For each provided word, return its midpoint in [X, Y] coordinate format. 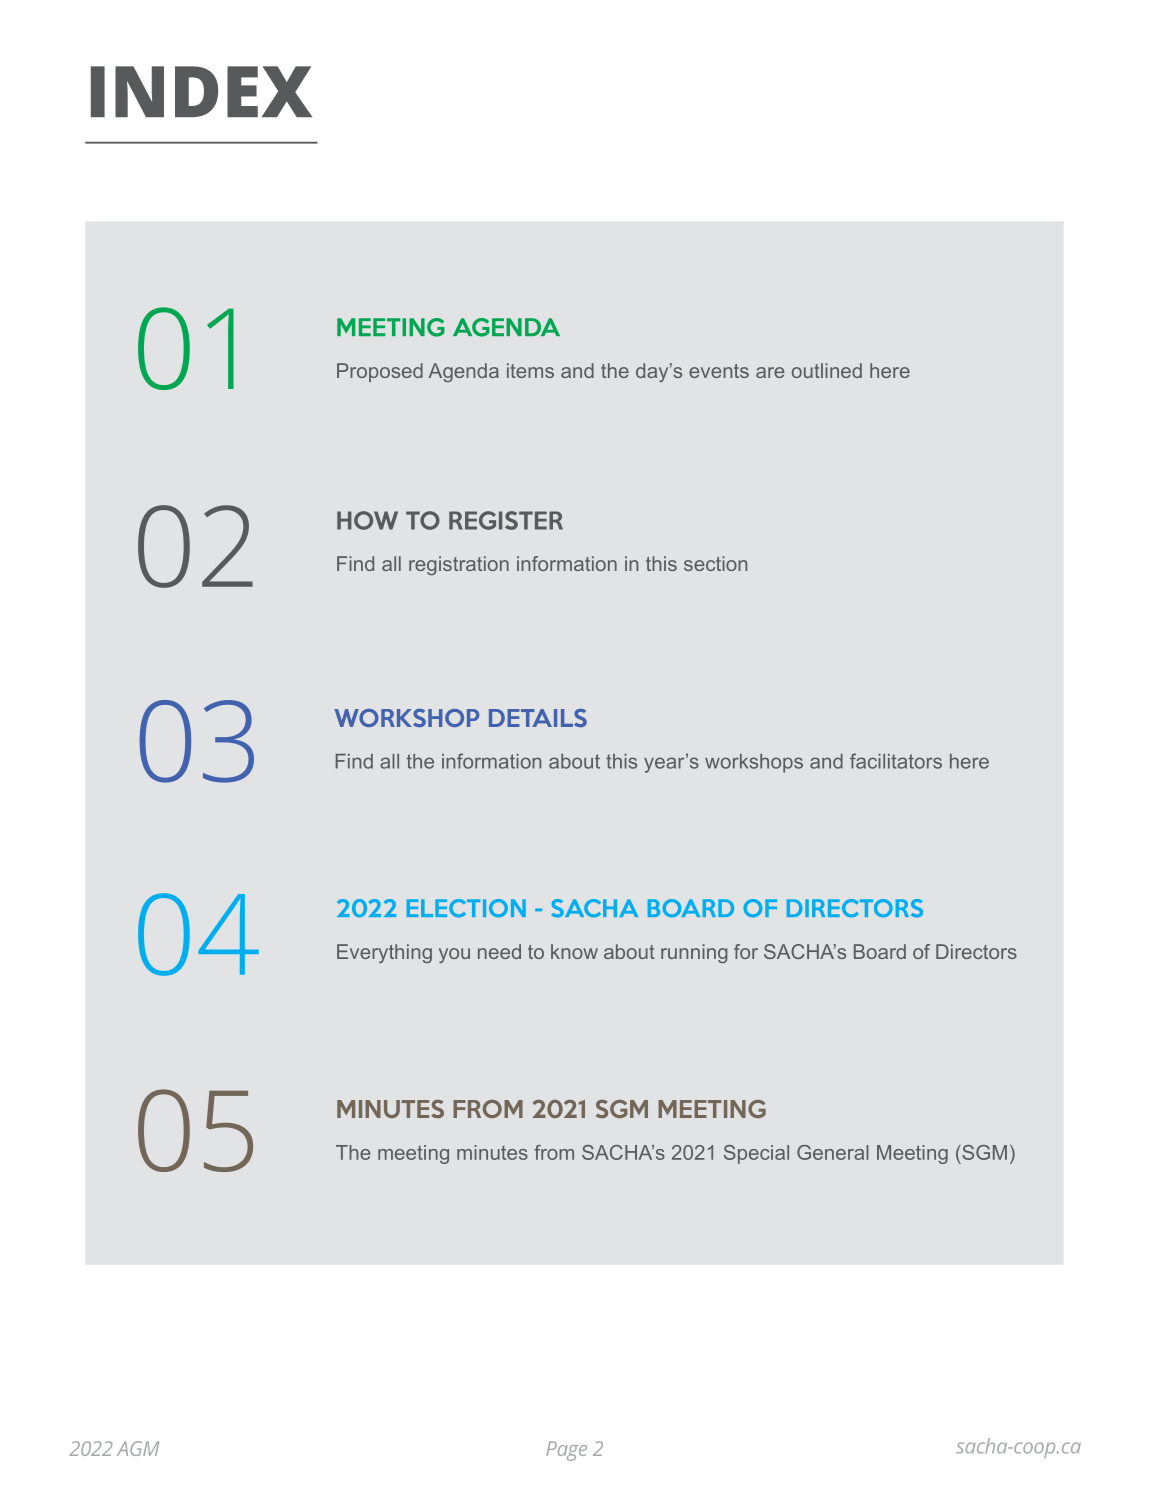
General [833, 1152]
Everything [384, 953]
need [499, 951]
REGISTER [506, 520]
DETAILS [538, 718]
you [454, 955]
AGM [138, 1448]
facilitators [896, 761]
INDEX [201, 91]
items [530, 370]
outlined [827, 370]
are [770, 372]
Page [566, 1451]
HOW [367, 520]
